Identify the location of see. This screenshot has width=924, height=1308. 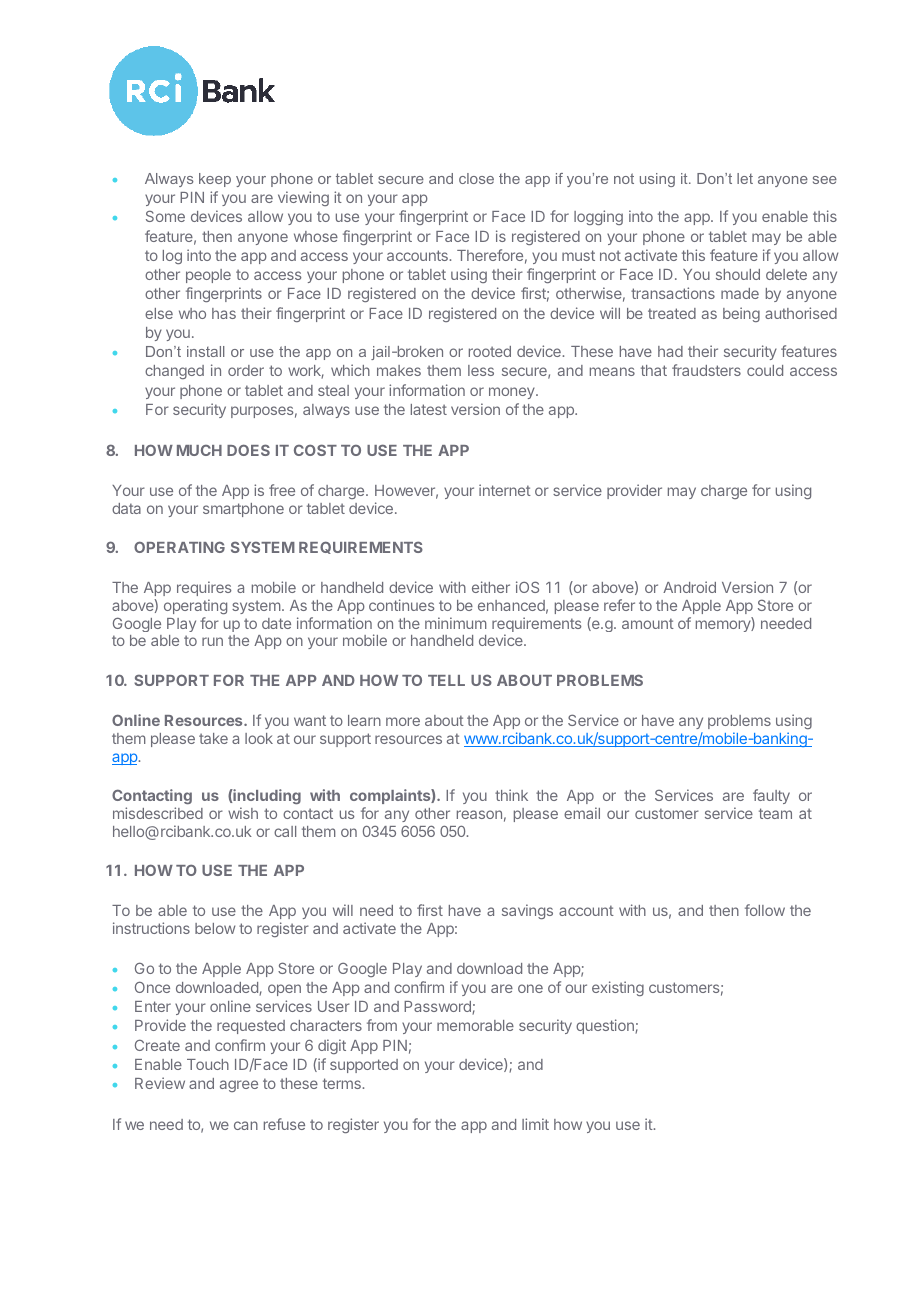
(825, 180).
